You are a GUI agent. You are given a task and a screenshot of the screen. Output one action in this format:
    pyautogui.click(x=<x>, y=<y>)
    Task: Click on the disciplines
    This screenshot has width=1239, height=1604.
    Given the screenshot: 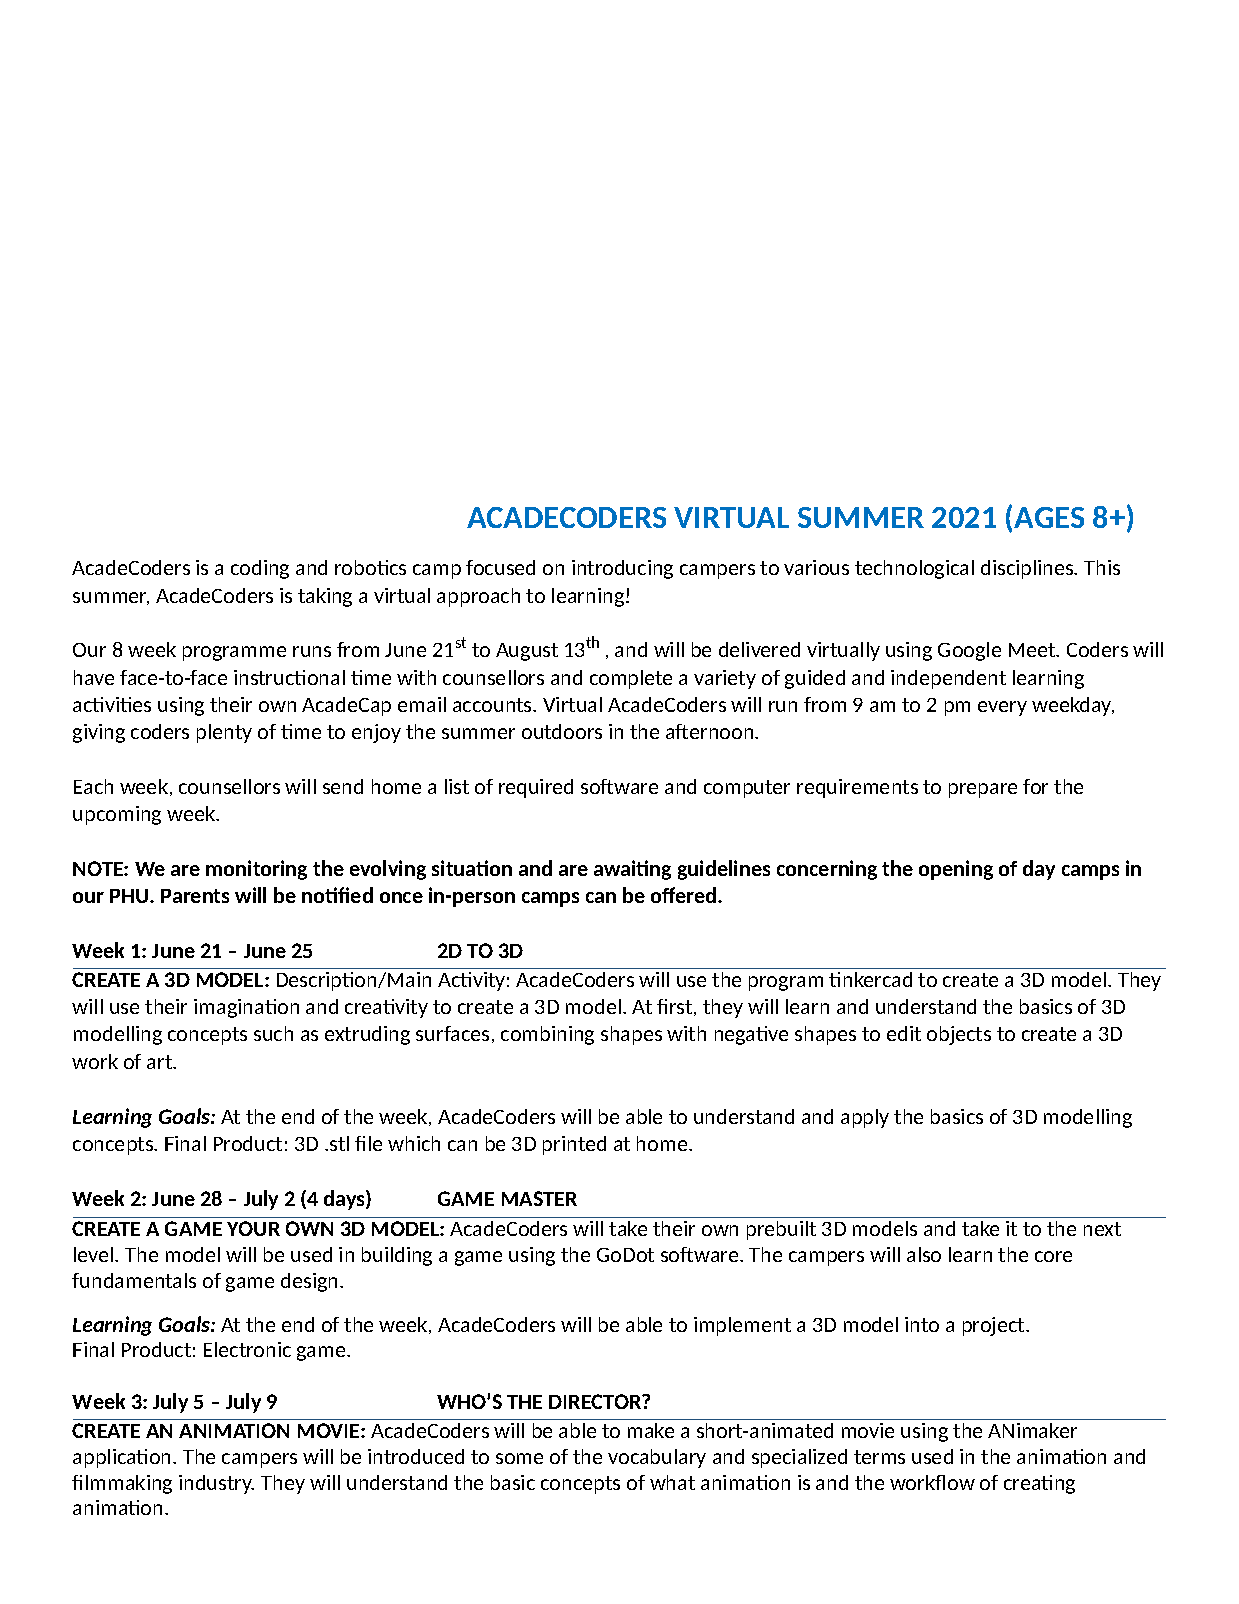 What is the action you would take?
    pyautogui.click(x=1028, y=569)
